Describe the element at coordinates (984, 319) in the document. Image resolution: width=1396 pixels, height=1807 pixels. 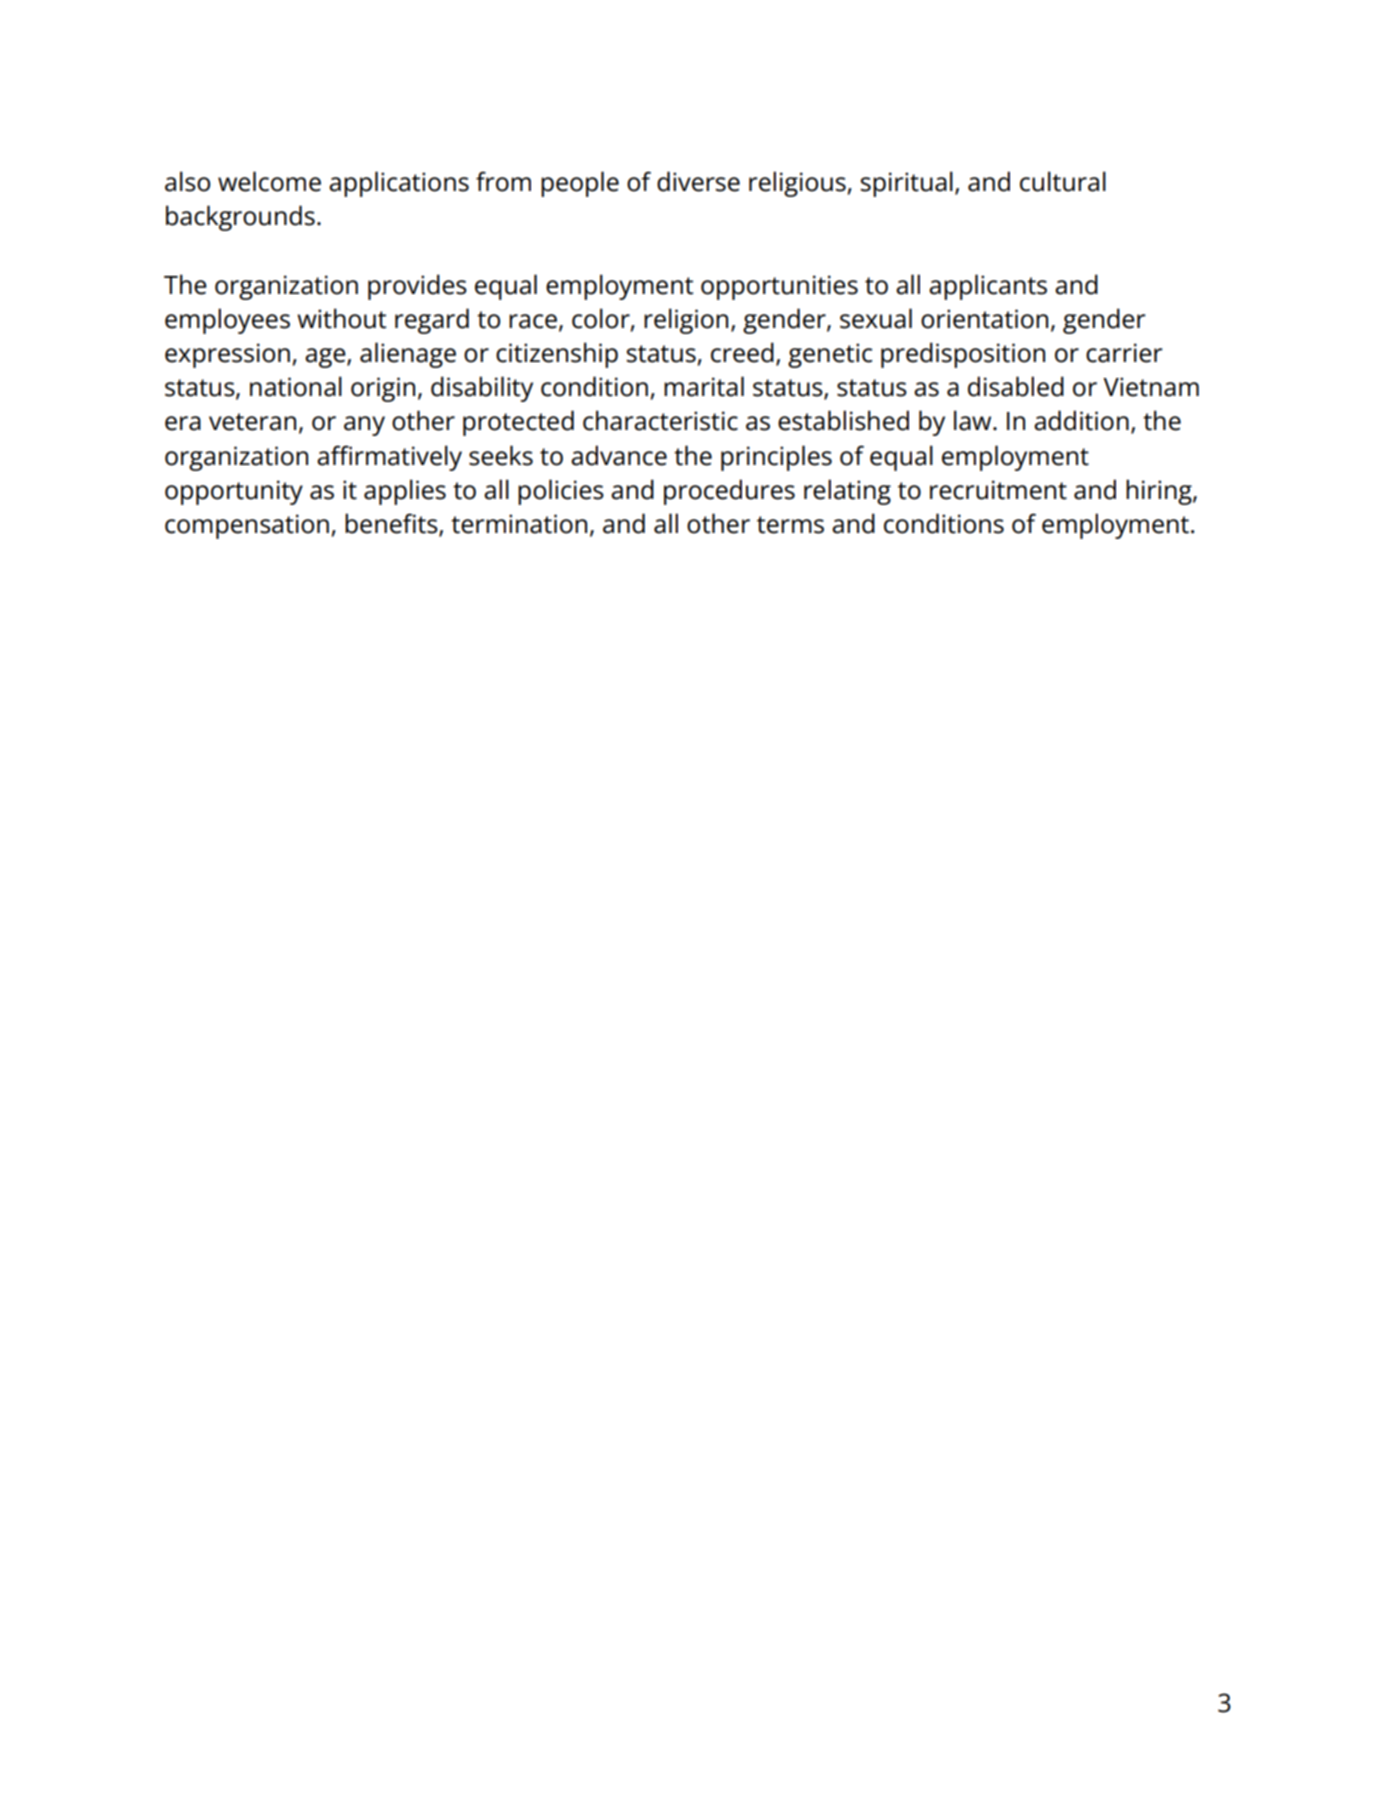
I see `orientation` at that location.
